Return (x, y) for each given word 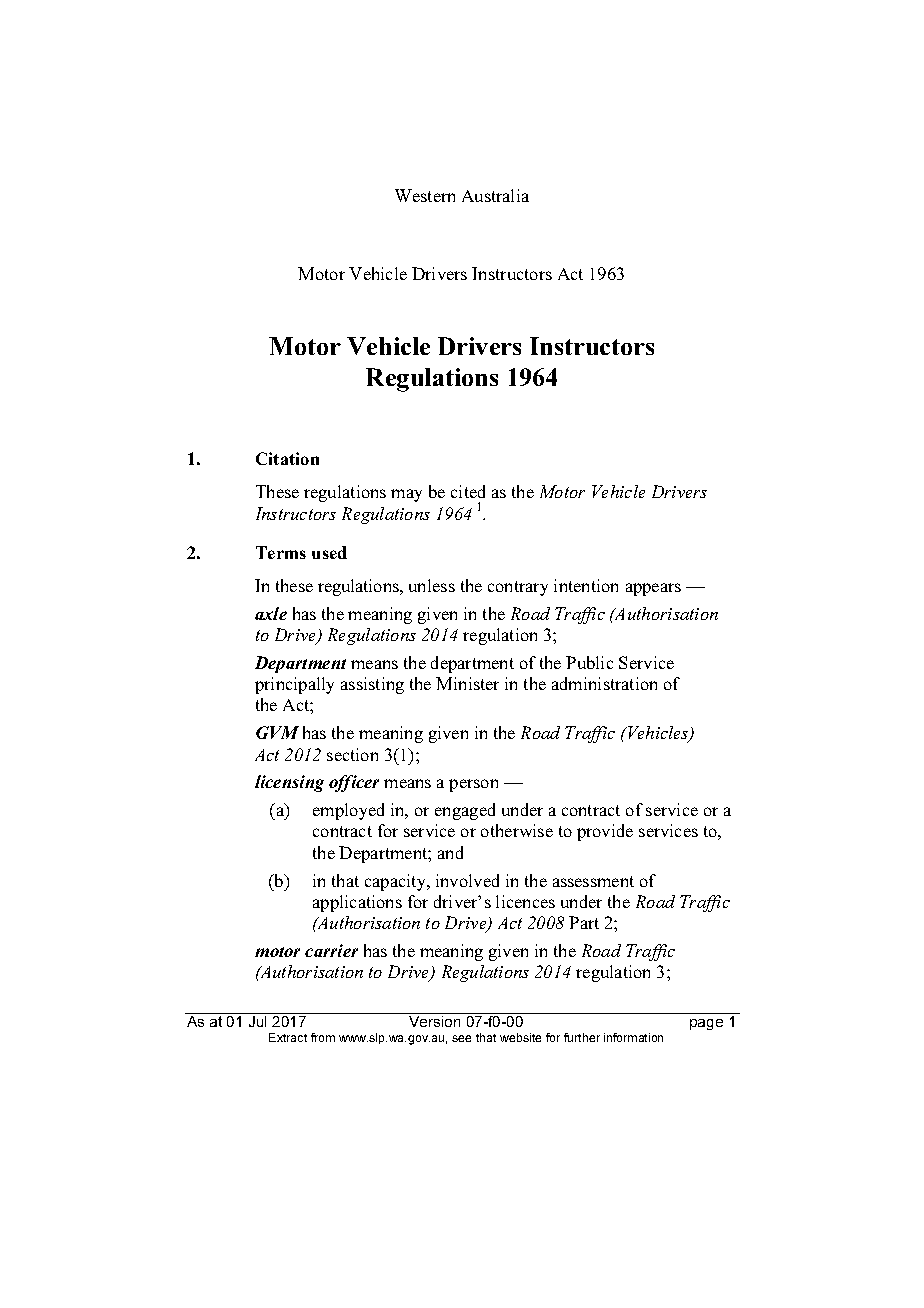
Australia (495, 195)
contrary (518, 588)
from (323, 1037)
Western (425, 195)
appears (653, 589)
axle (271, 613)
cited (468, 491)
